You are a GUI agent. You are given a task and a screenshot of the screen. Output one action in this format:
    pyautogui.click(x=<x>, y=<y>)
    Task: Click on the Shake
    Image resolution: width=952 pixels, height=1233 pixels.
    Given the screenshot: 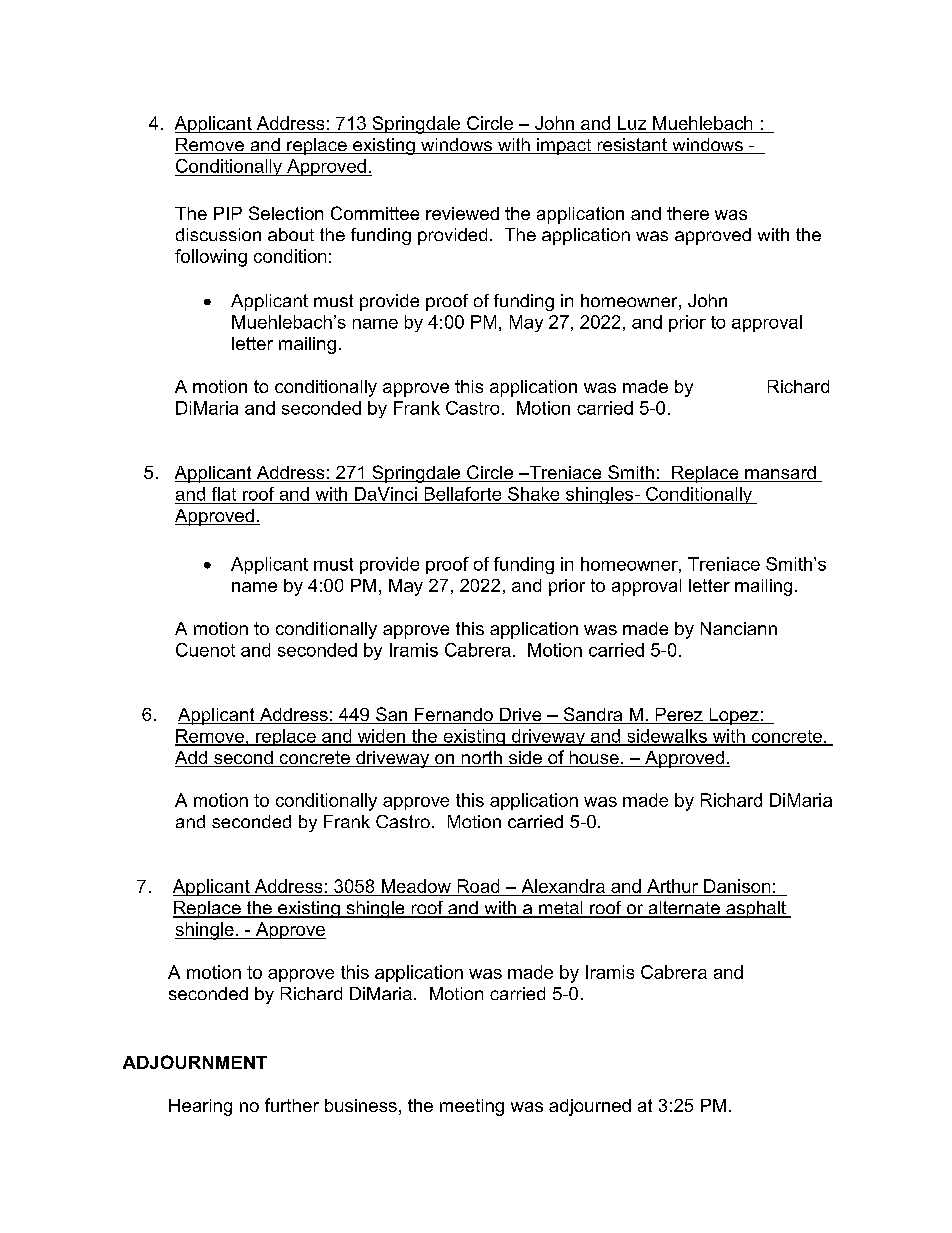 What is the action you would take?
    pyautogui.click(x=533, y=494)
